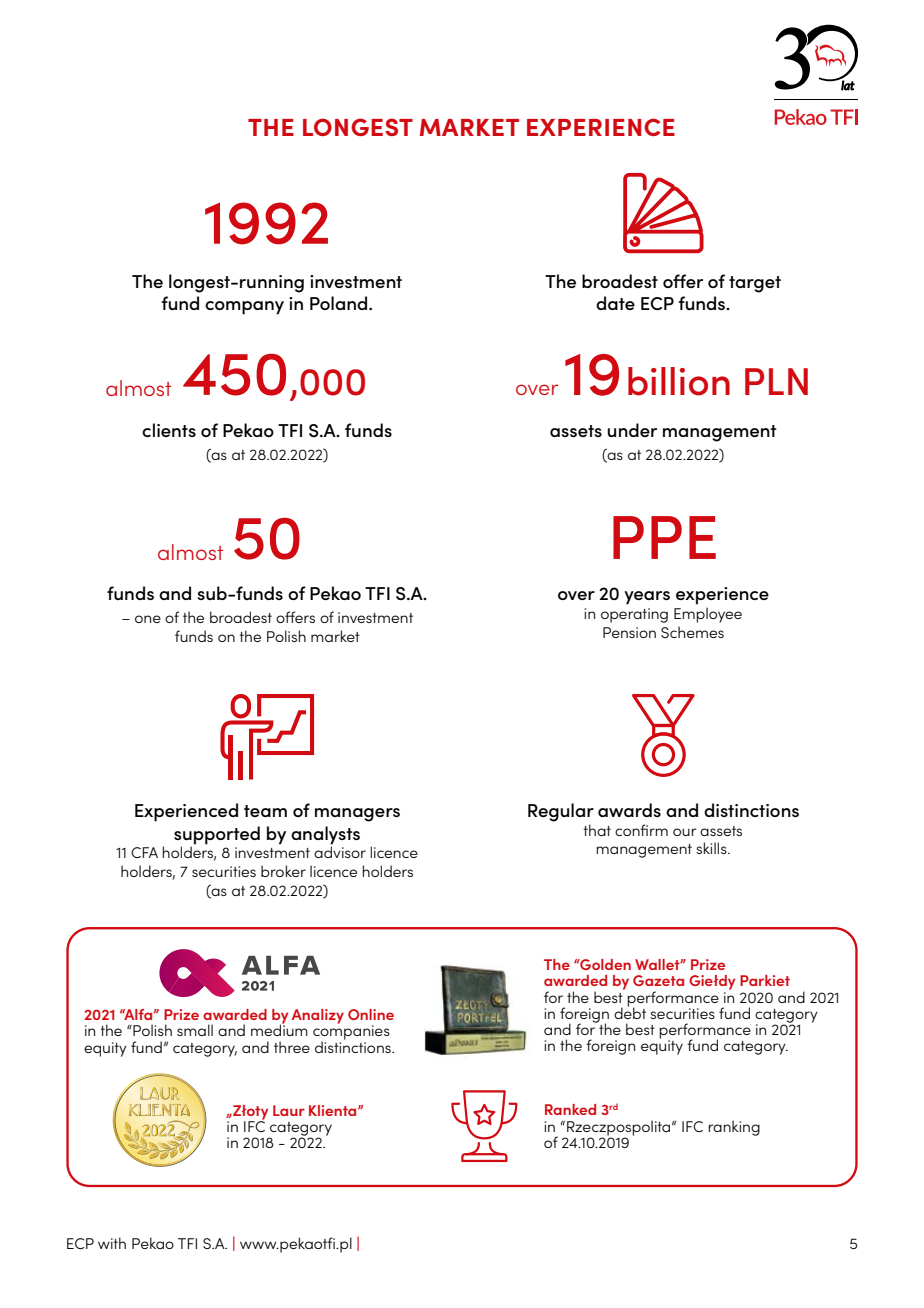  What do you see at coordinates (148, 619) in the image?
I see `one` at bounding box center [148, 619].
